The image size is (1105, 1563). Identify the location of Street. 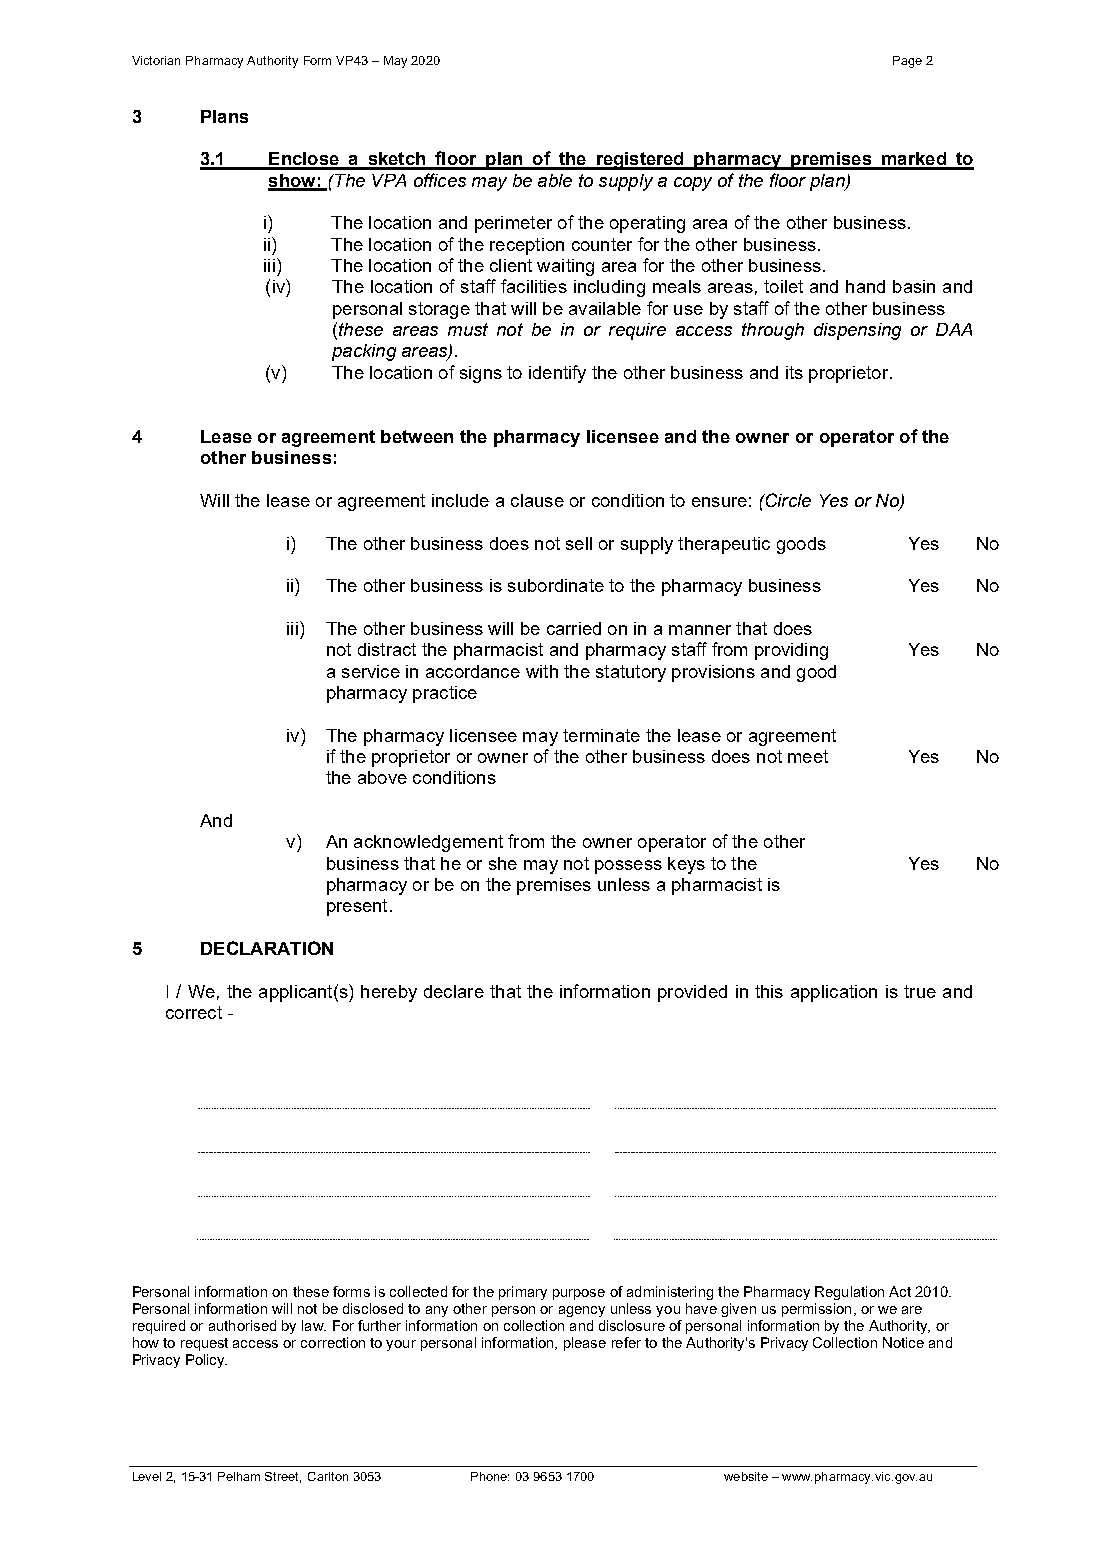
(283, 1477).
